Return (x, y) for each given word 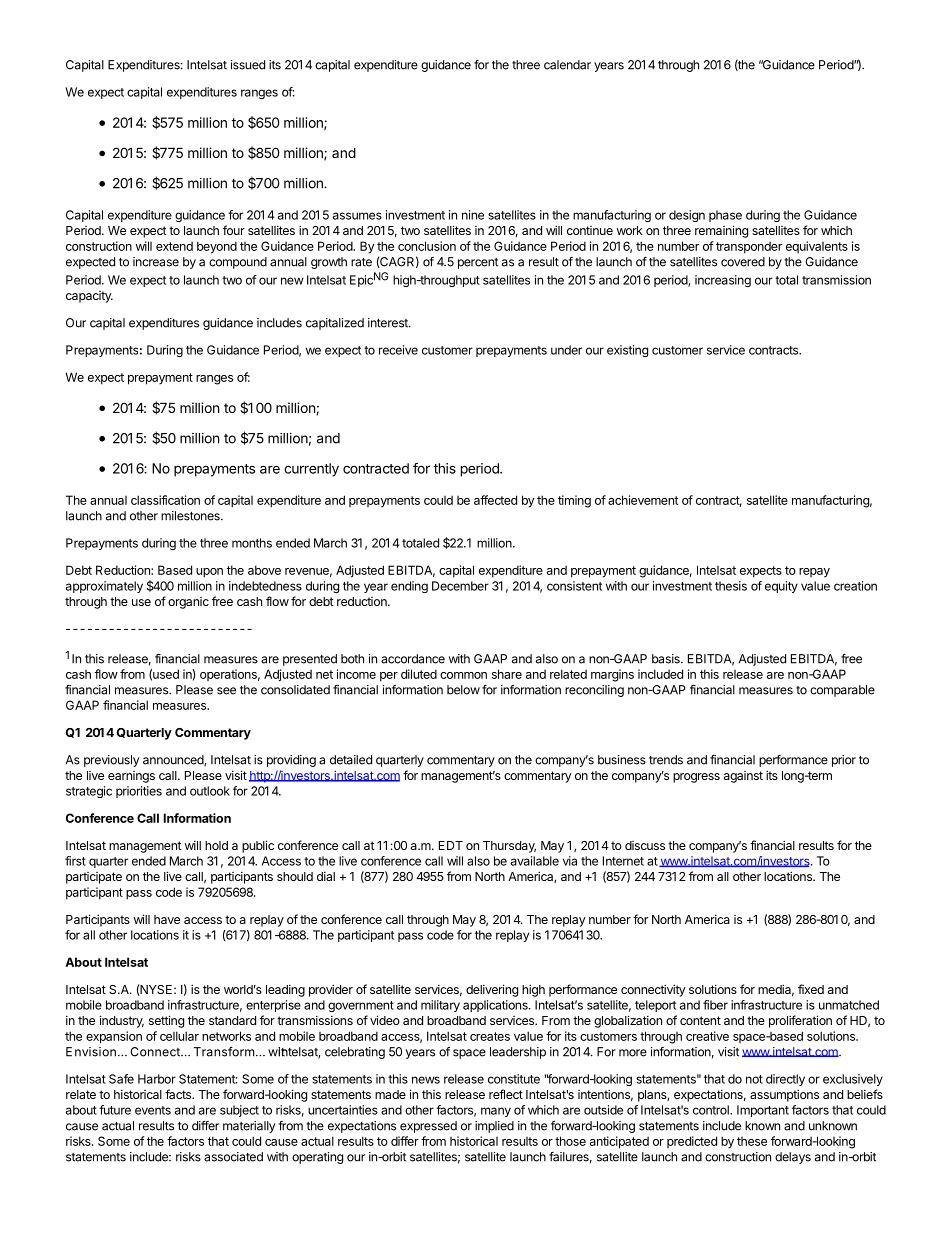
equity (781, 587)
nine (473, 215)
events (153, 1110)
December (460, 586)
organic (188, 603)
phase (725, 216)
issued (248, 65)
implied (494, 1127)
